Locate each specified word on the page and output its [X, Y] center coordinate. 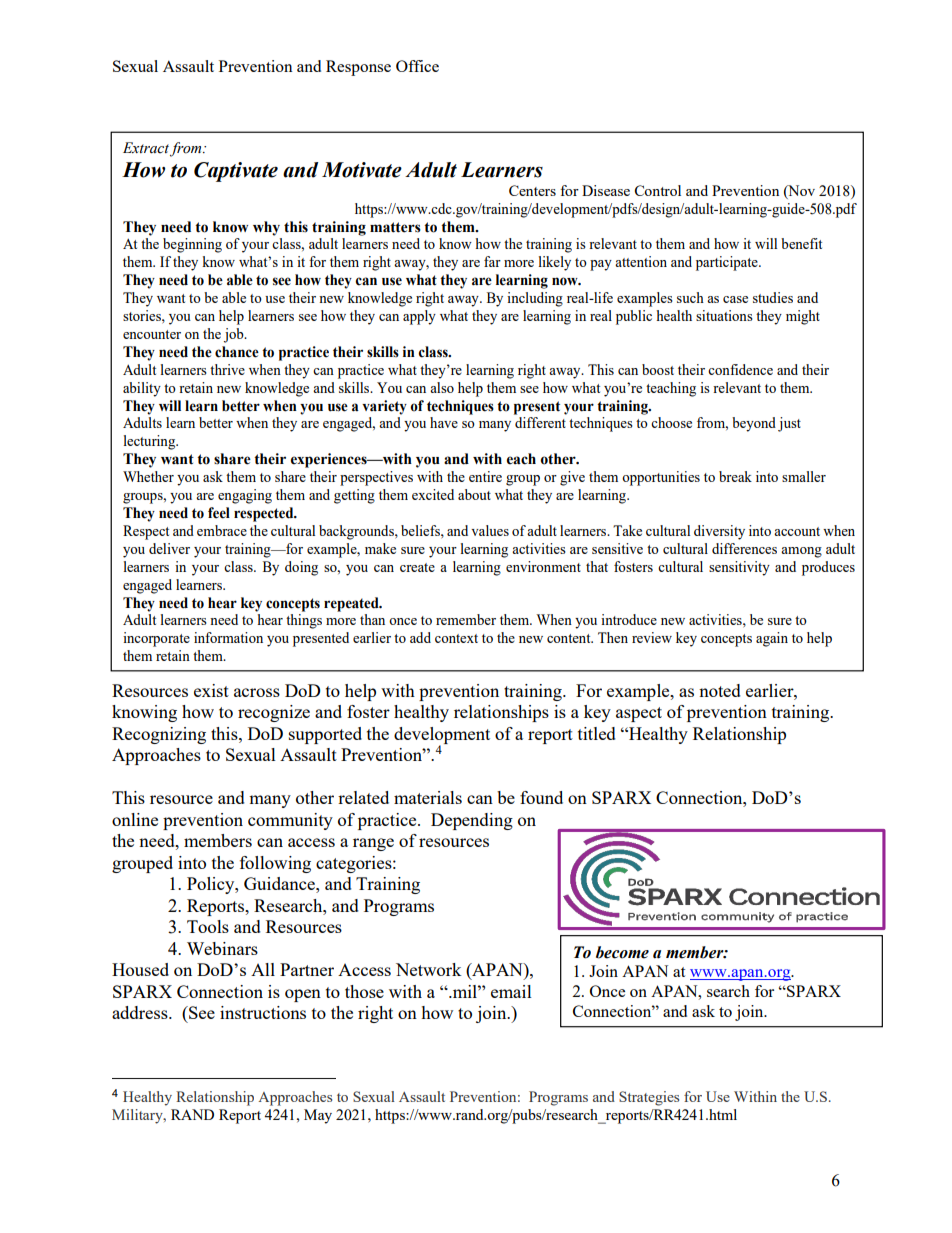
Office [417, 66]
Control [657, 190]
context [456, 638]
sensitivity [739, 568]
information [228, 637]
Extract [146, 148]
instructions [263, 1012]
